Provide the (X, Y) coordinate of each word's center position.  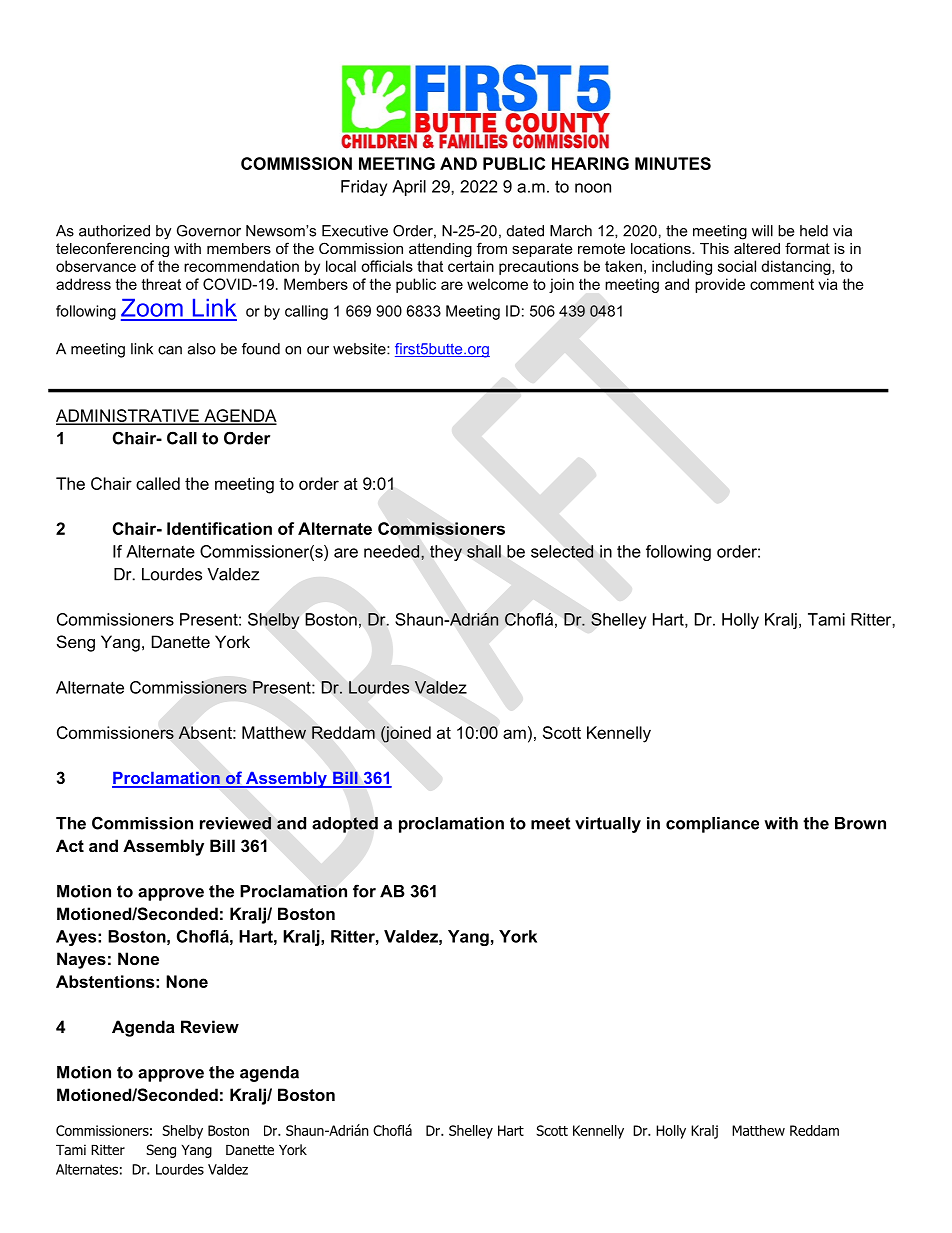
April (409, 188)
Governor (209, 231)
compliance (712, 825)
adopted (345, 825)
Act (70, 845)
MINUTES (673, 163)
